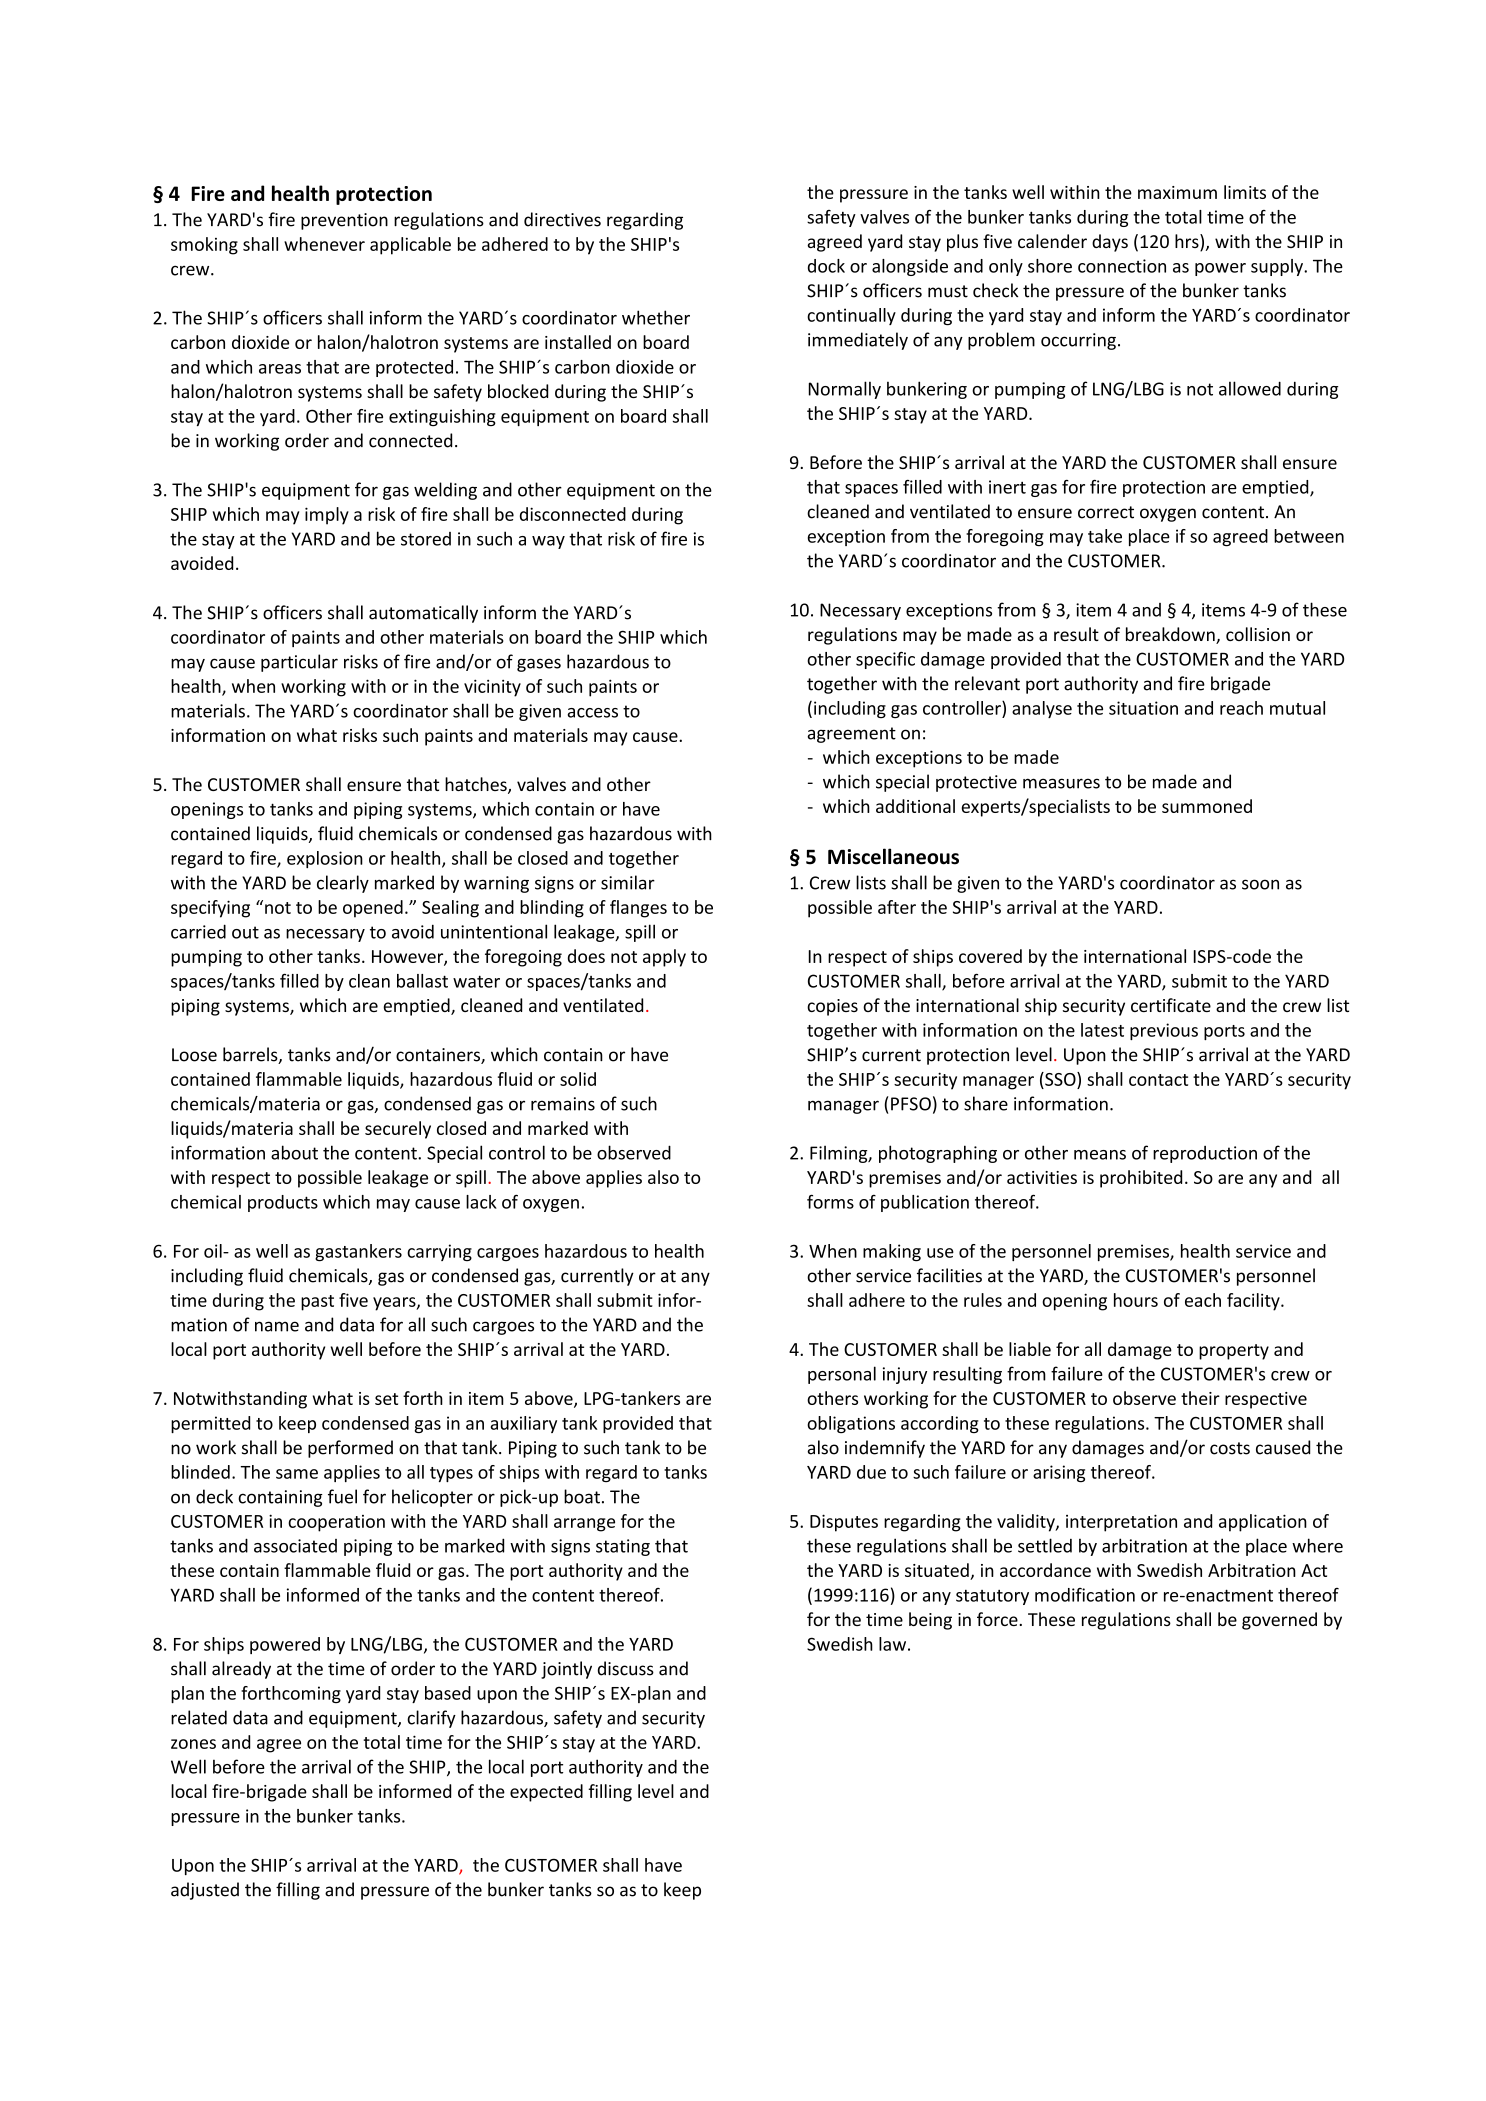 The image size is (1486, 2101). I want to click on prevention, so click(344, 221).
